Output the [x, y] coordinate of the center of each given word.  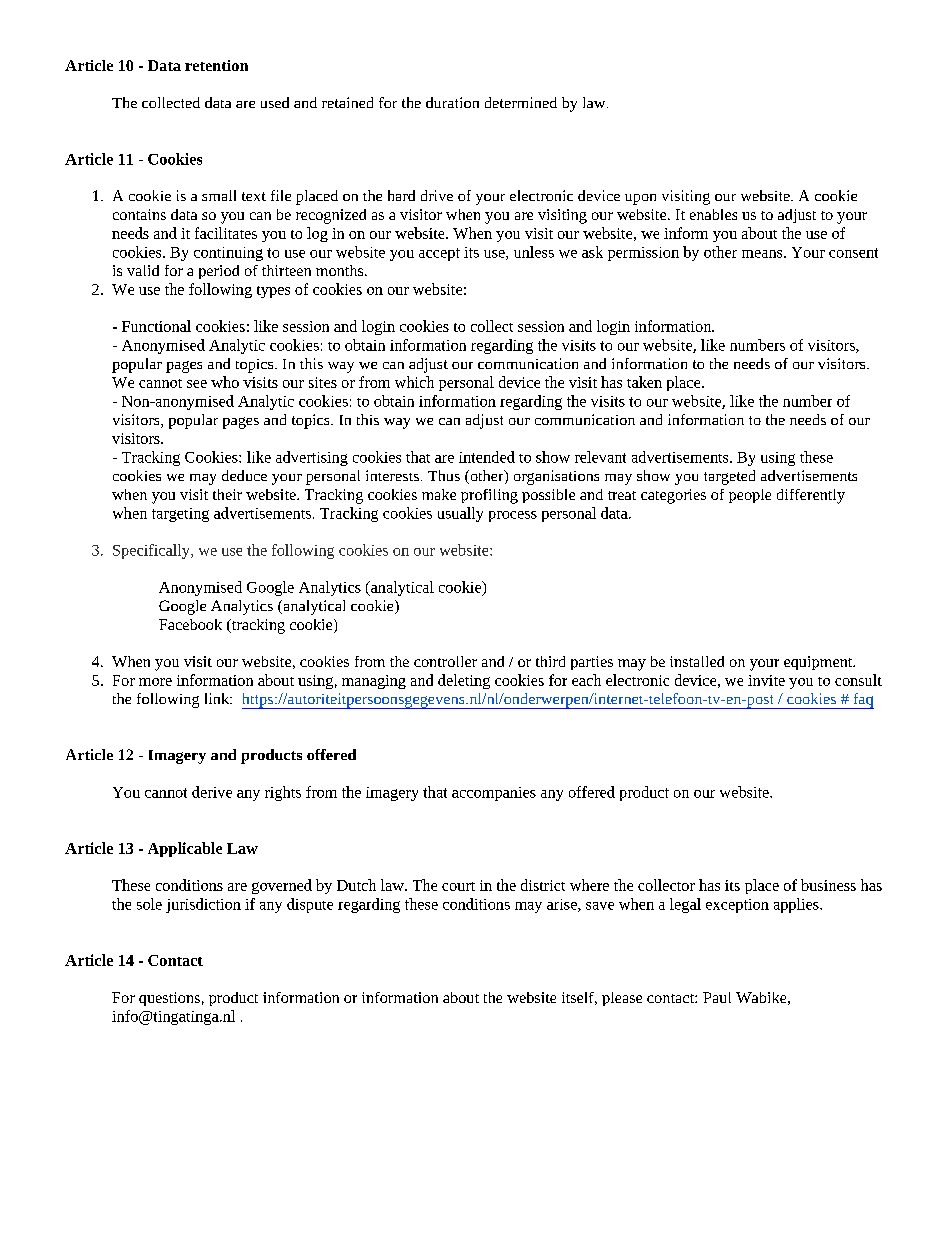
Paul [717, 997]
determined [521, 102]
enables [713, 214]
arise [563, 905]
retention [216, 65]
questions [169, 999]
